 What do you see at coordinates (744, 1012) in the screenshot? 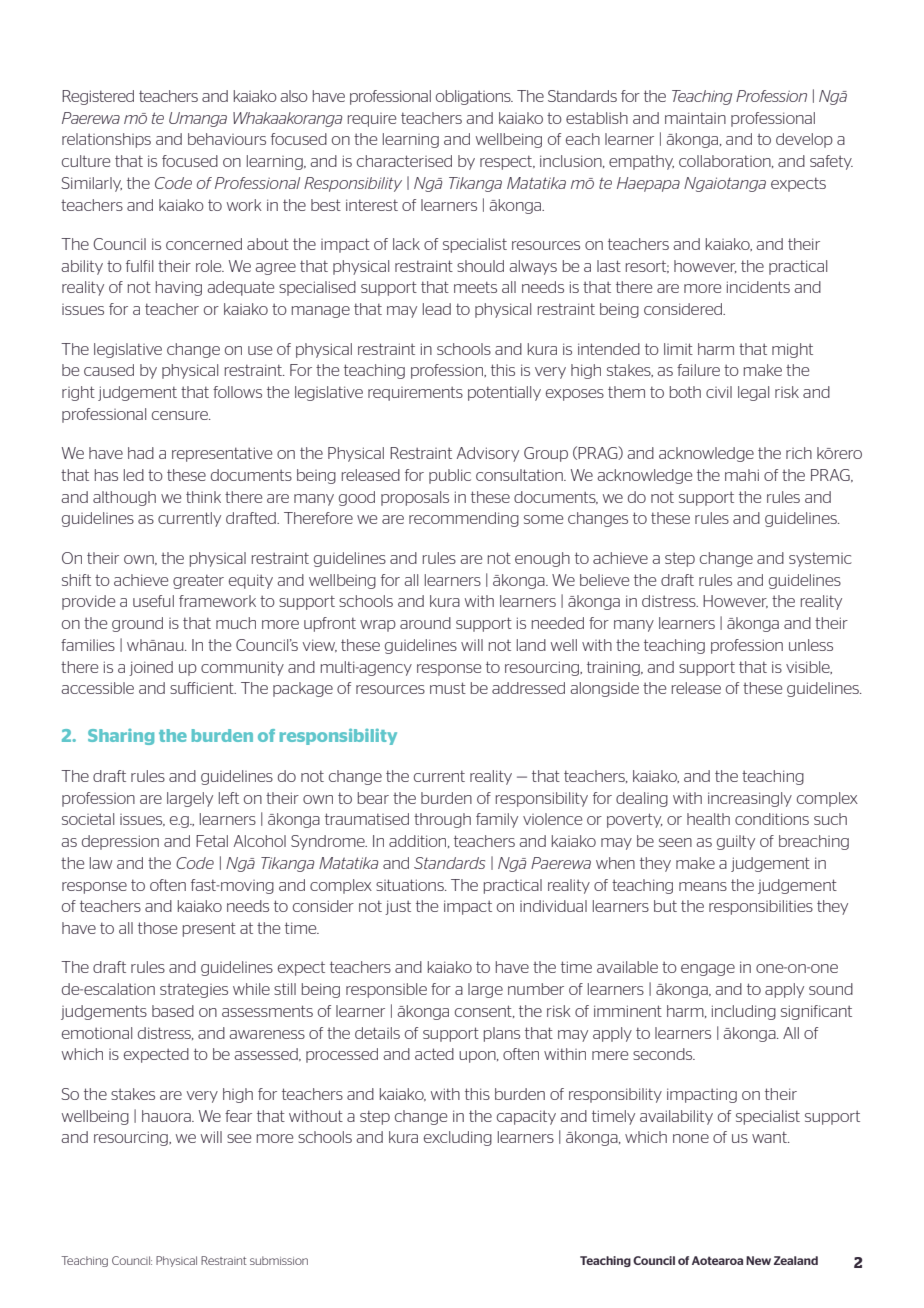
I see `including` at bounding box center [744, 1012].
